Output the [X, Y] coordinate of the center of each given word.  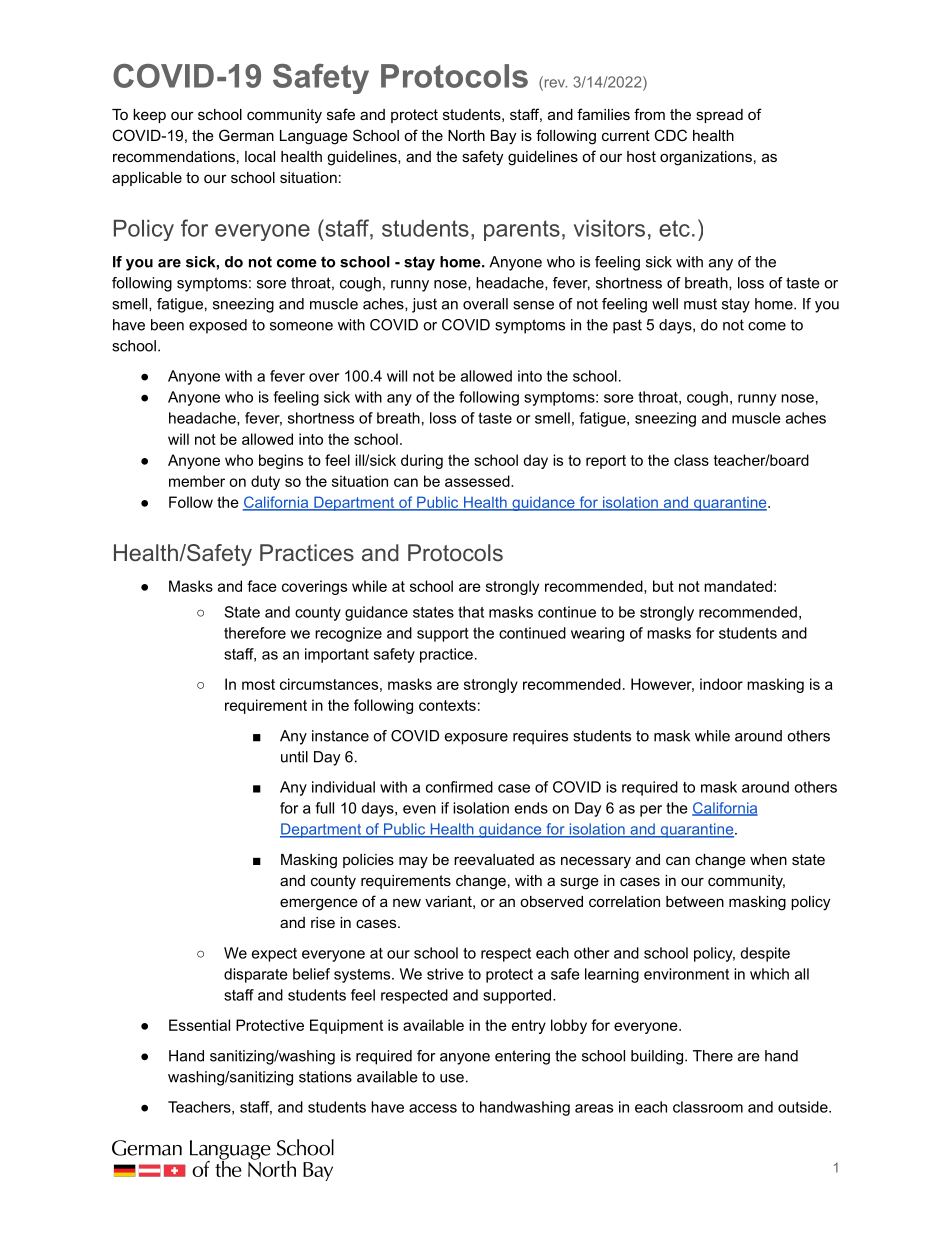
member [197, 481]
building [657, 1057]
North [466, 135]
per [651, 811]
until [294, 757]
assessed [478, 481]
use [452, 1078]
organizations [706, 158]
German [246, 135]
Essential [199, 1025]
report [606, 462]
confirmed [459, 787]
